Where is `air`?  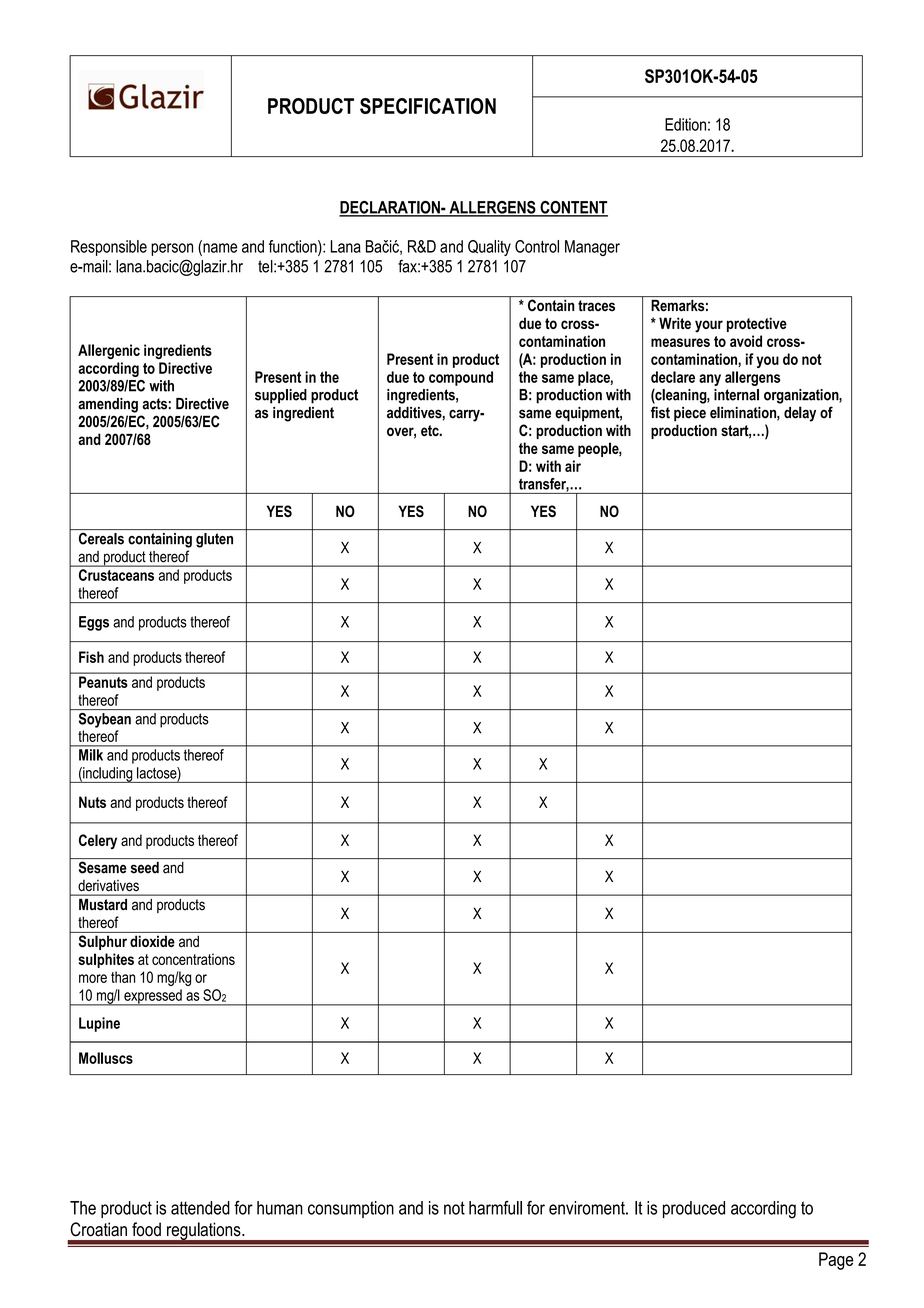 air is located at coordinates (573, 466).
